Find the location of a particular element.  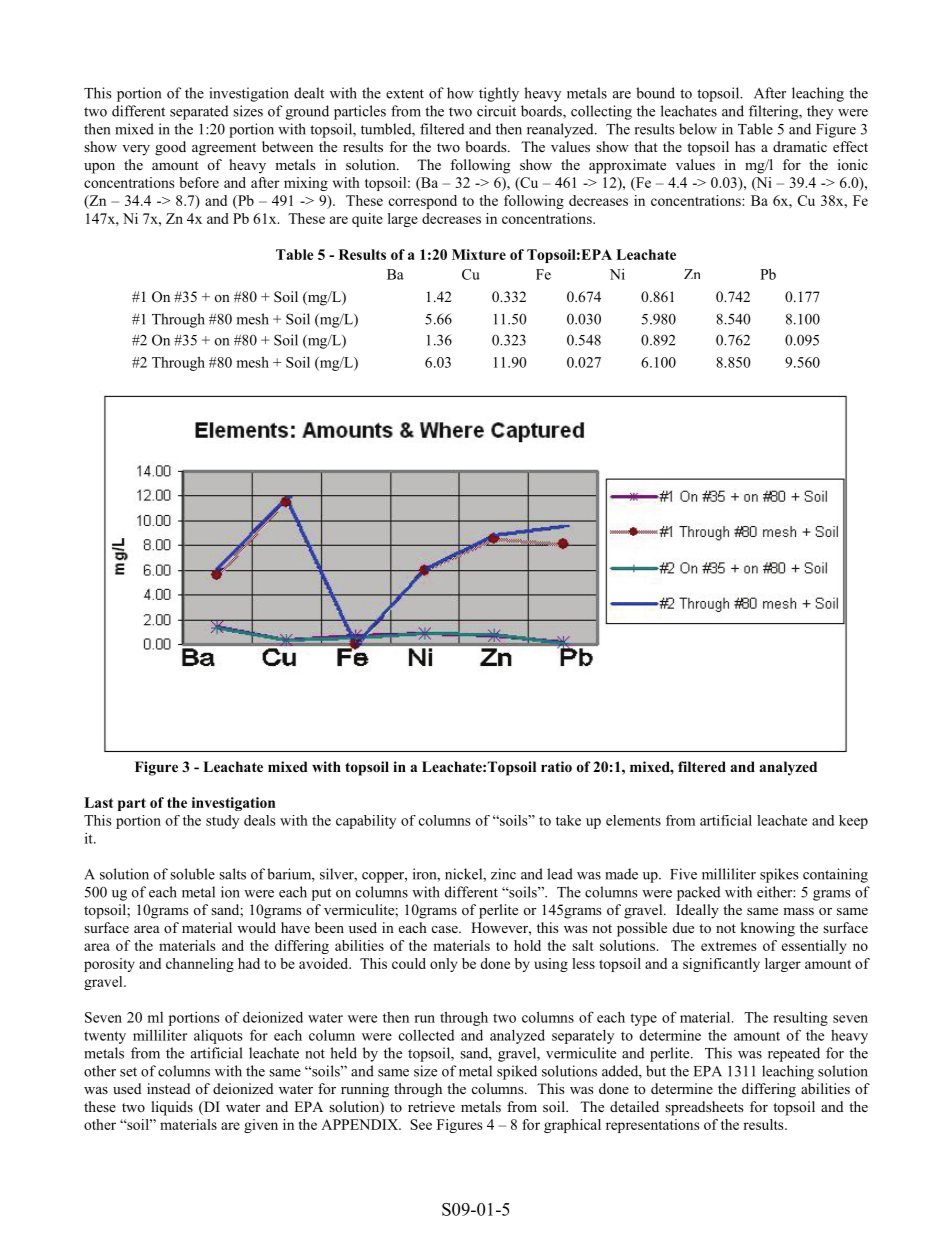

retrieve is located at coordinates (431, 1106).
